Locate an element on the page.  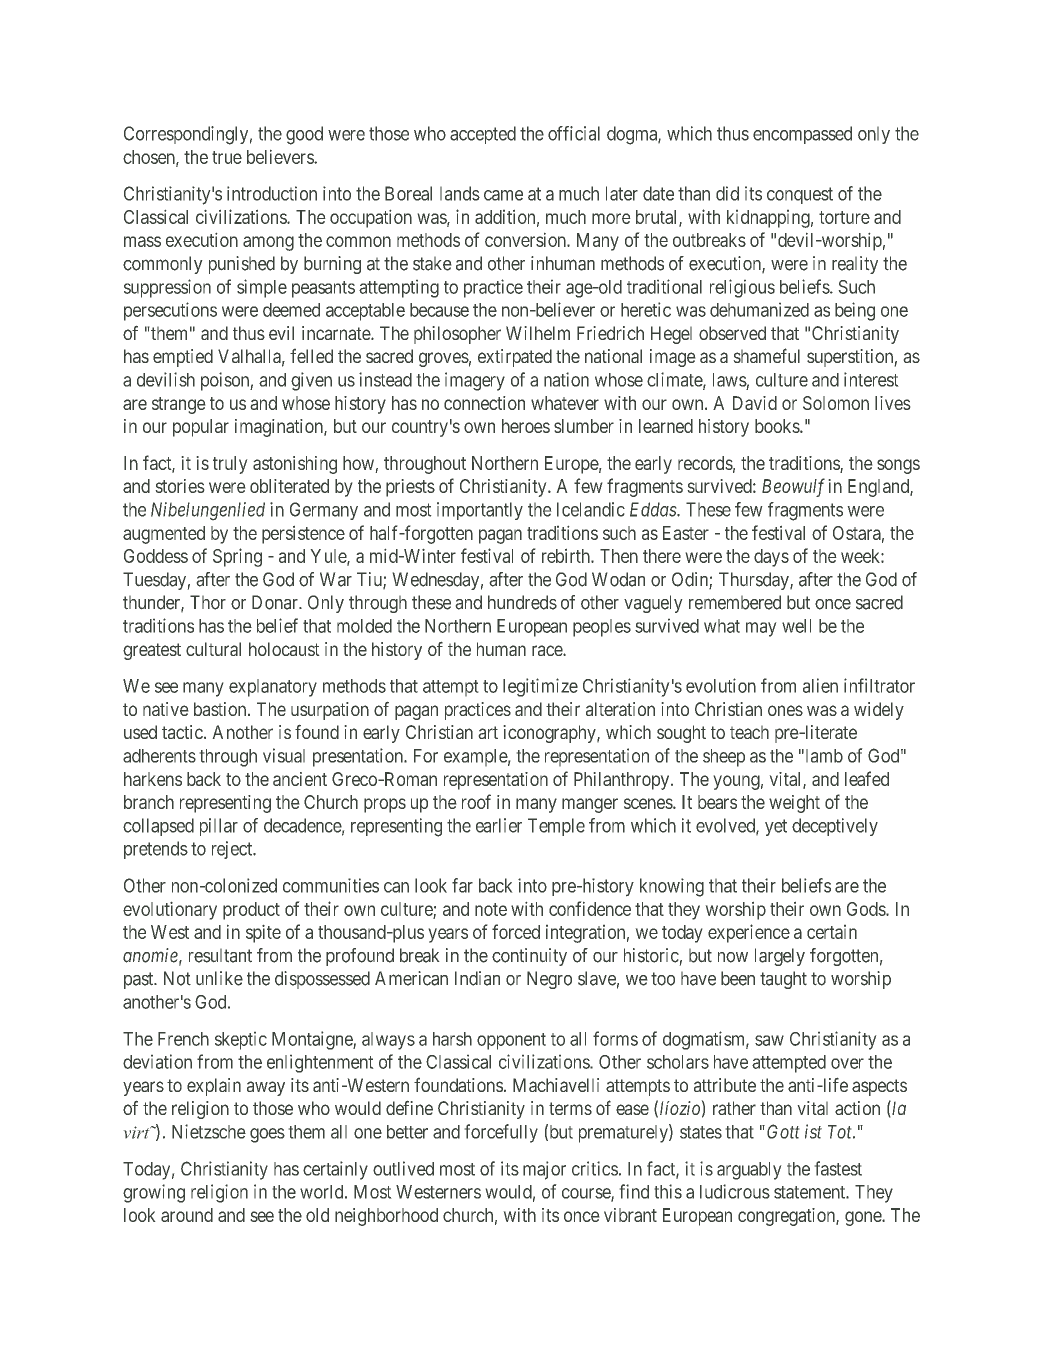
true is located at coordinates (227, 157).
